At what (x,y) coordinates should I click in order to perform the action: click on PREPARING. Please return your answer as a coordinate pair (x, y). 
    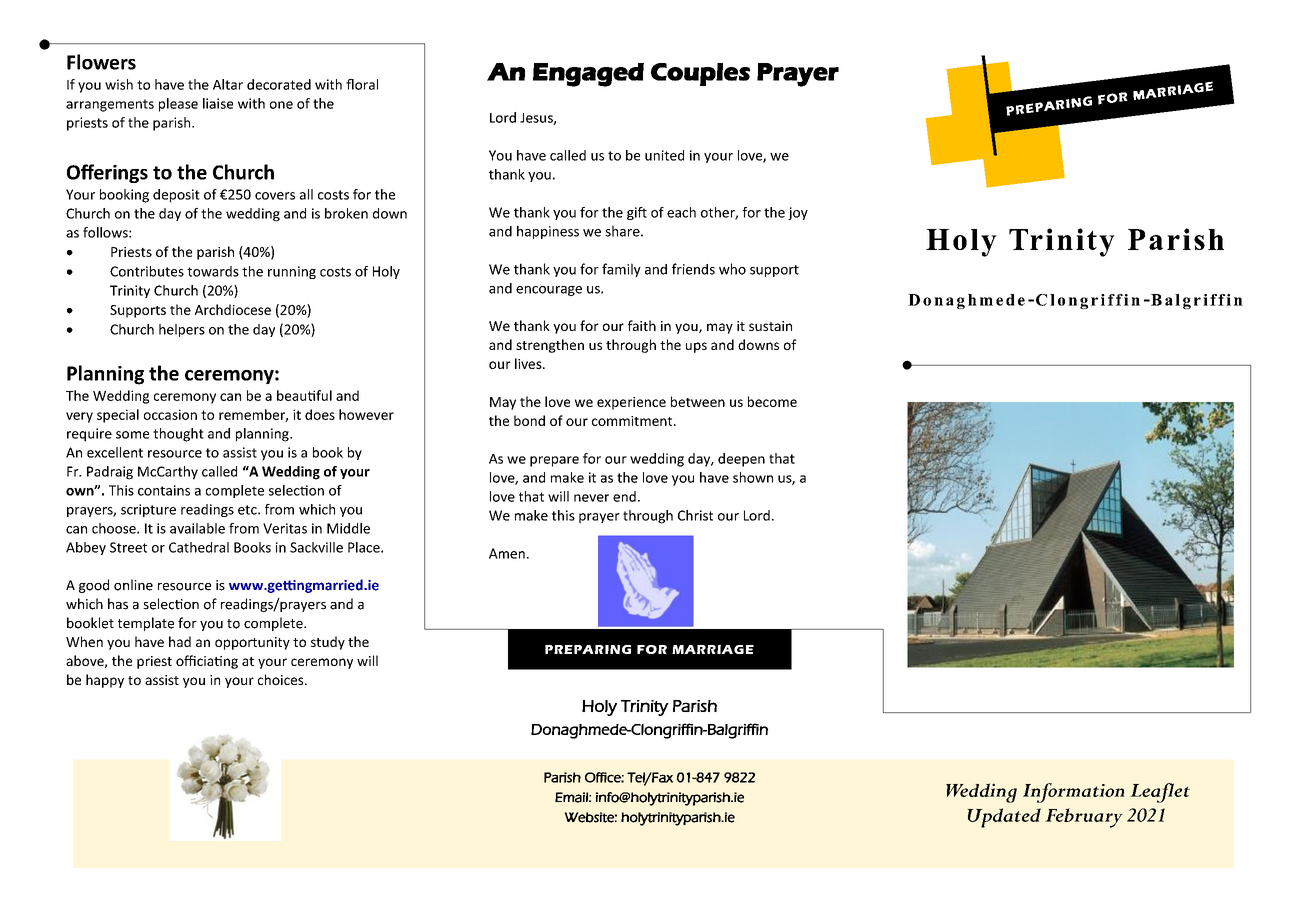
    Looking at the image, I should click on (588, 649).
